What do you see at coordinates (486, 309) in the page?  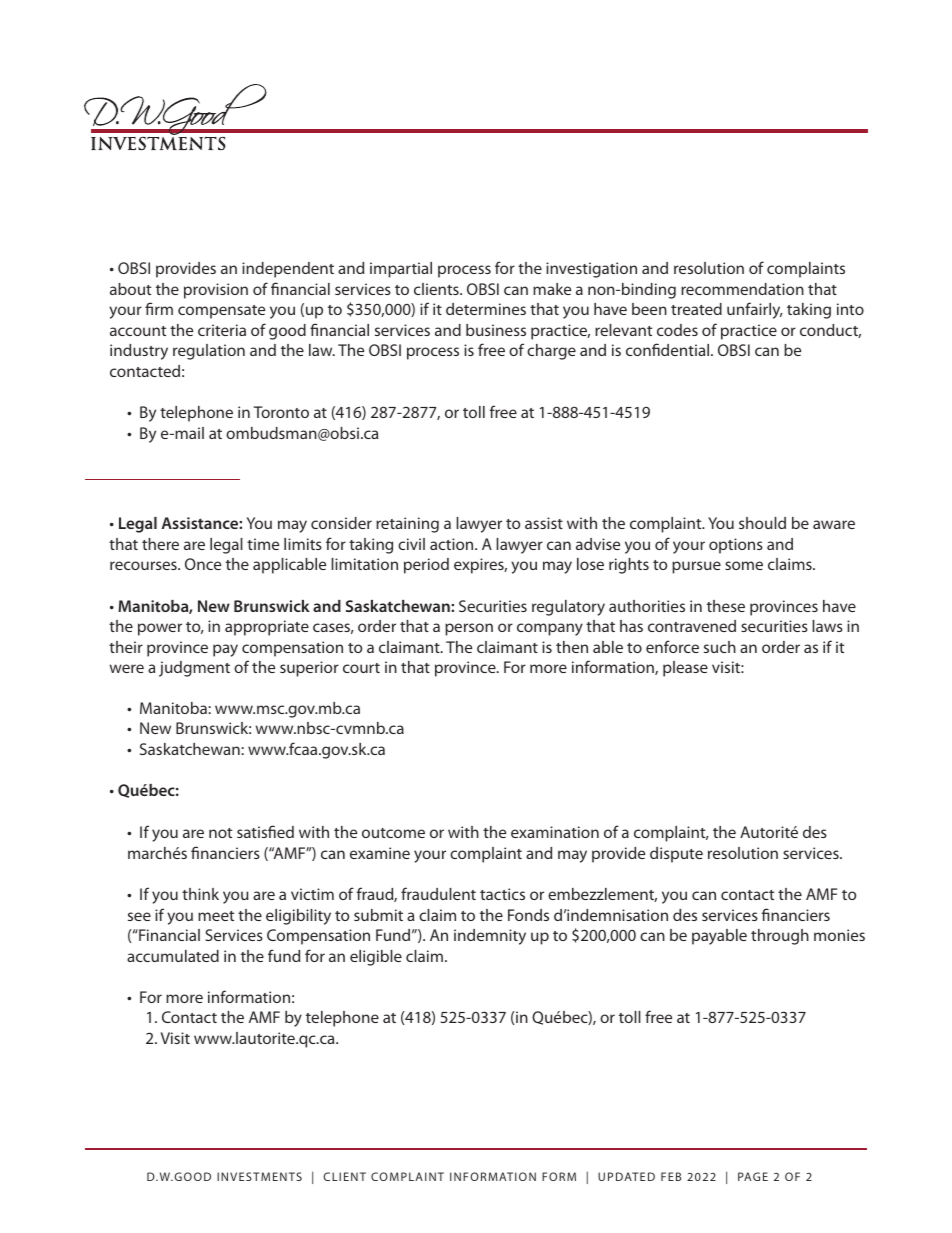 I see `determines` at bounding box center [486, 309].
